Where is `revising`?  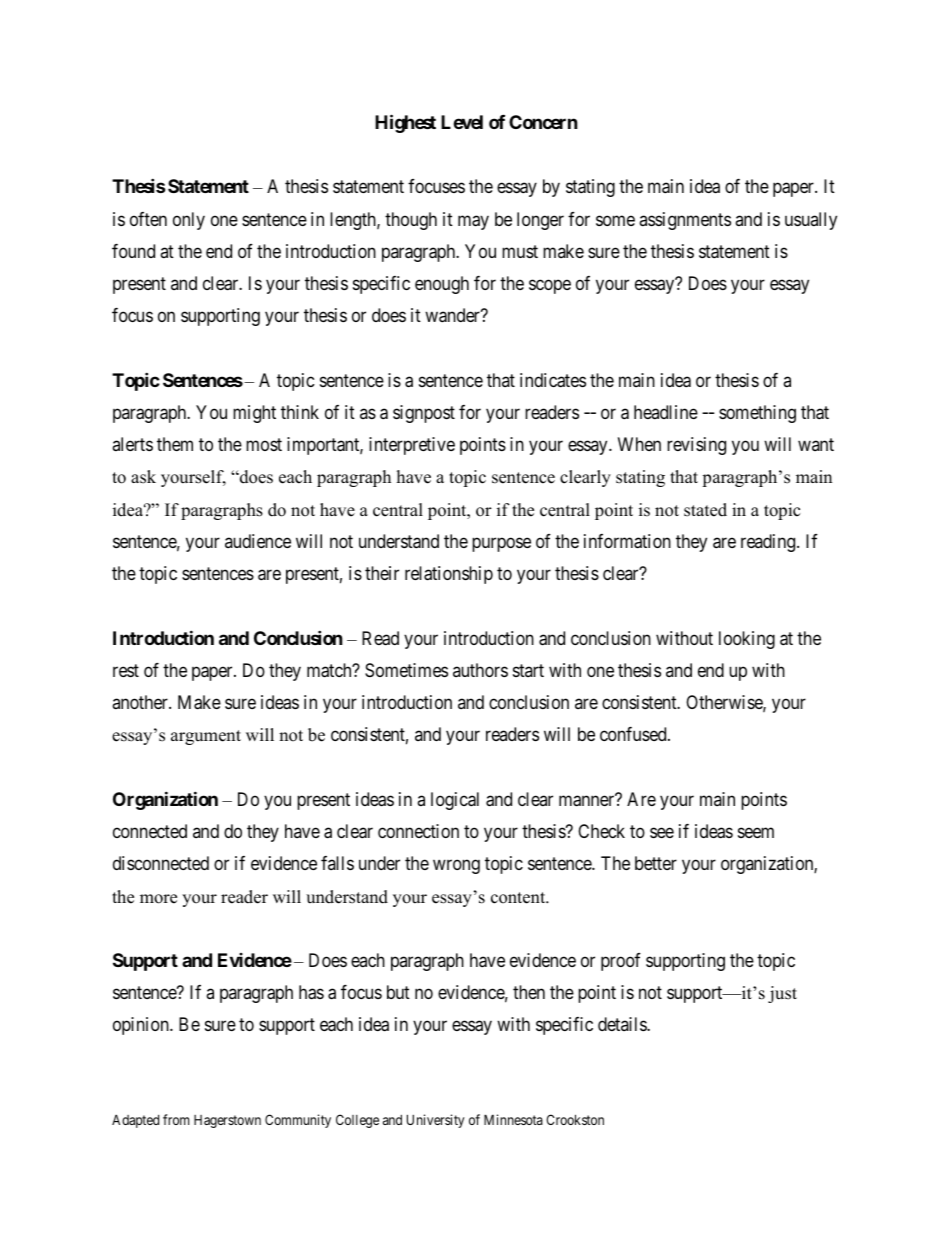 revising is located at coordinates (696, 446).
